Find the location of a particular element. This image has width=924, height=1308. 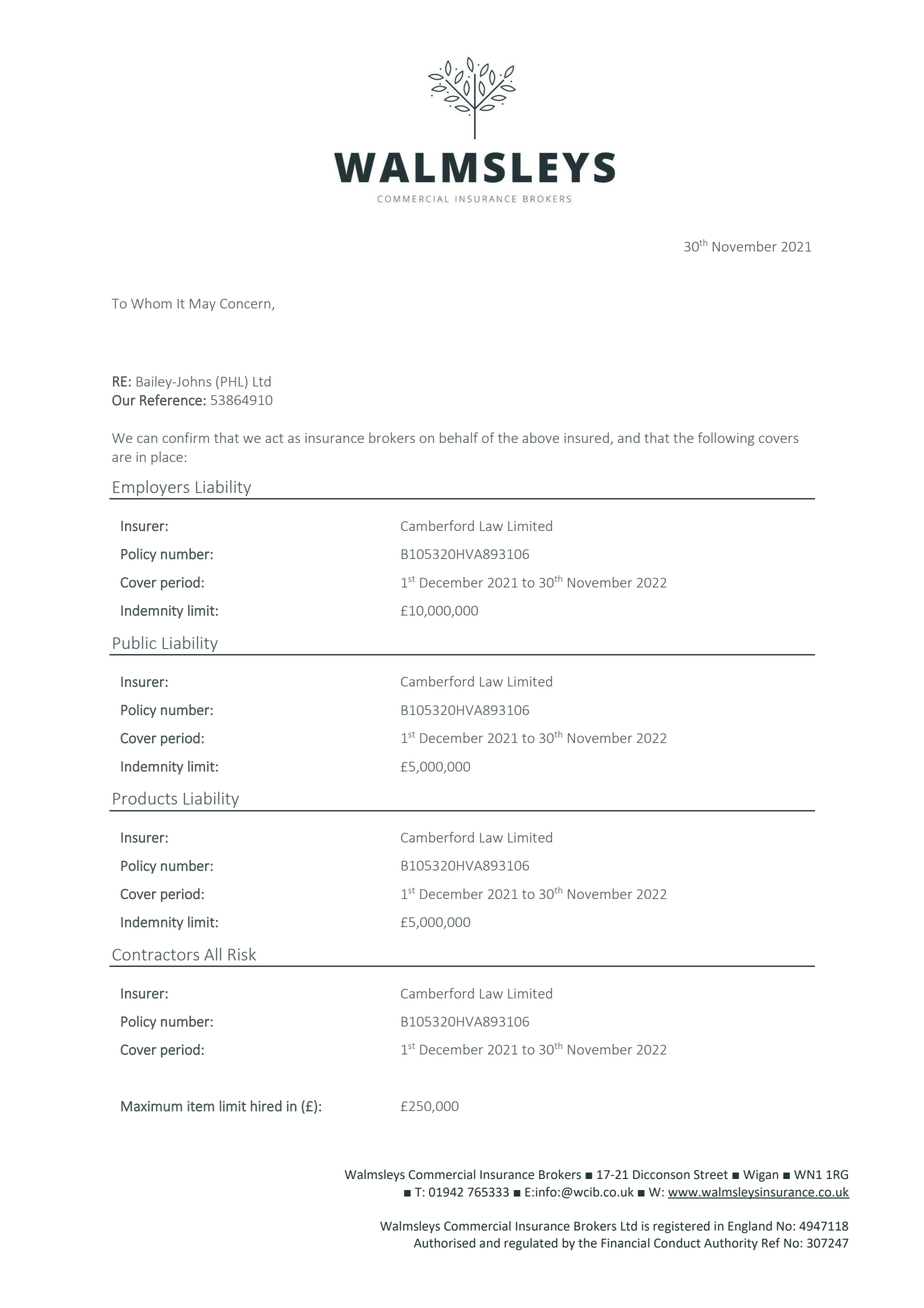

item is located at coordinates (200, 1106).
